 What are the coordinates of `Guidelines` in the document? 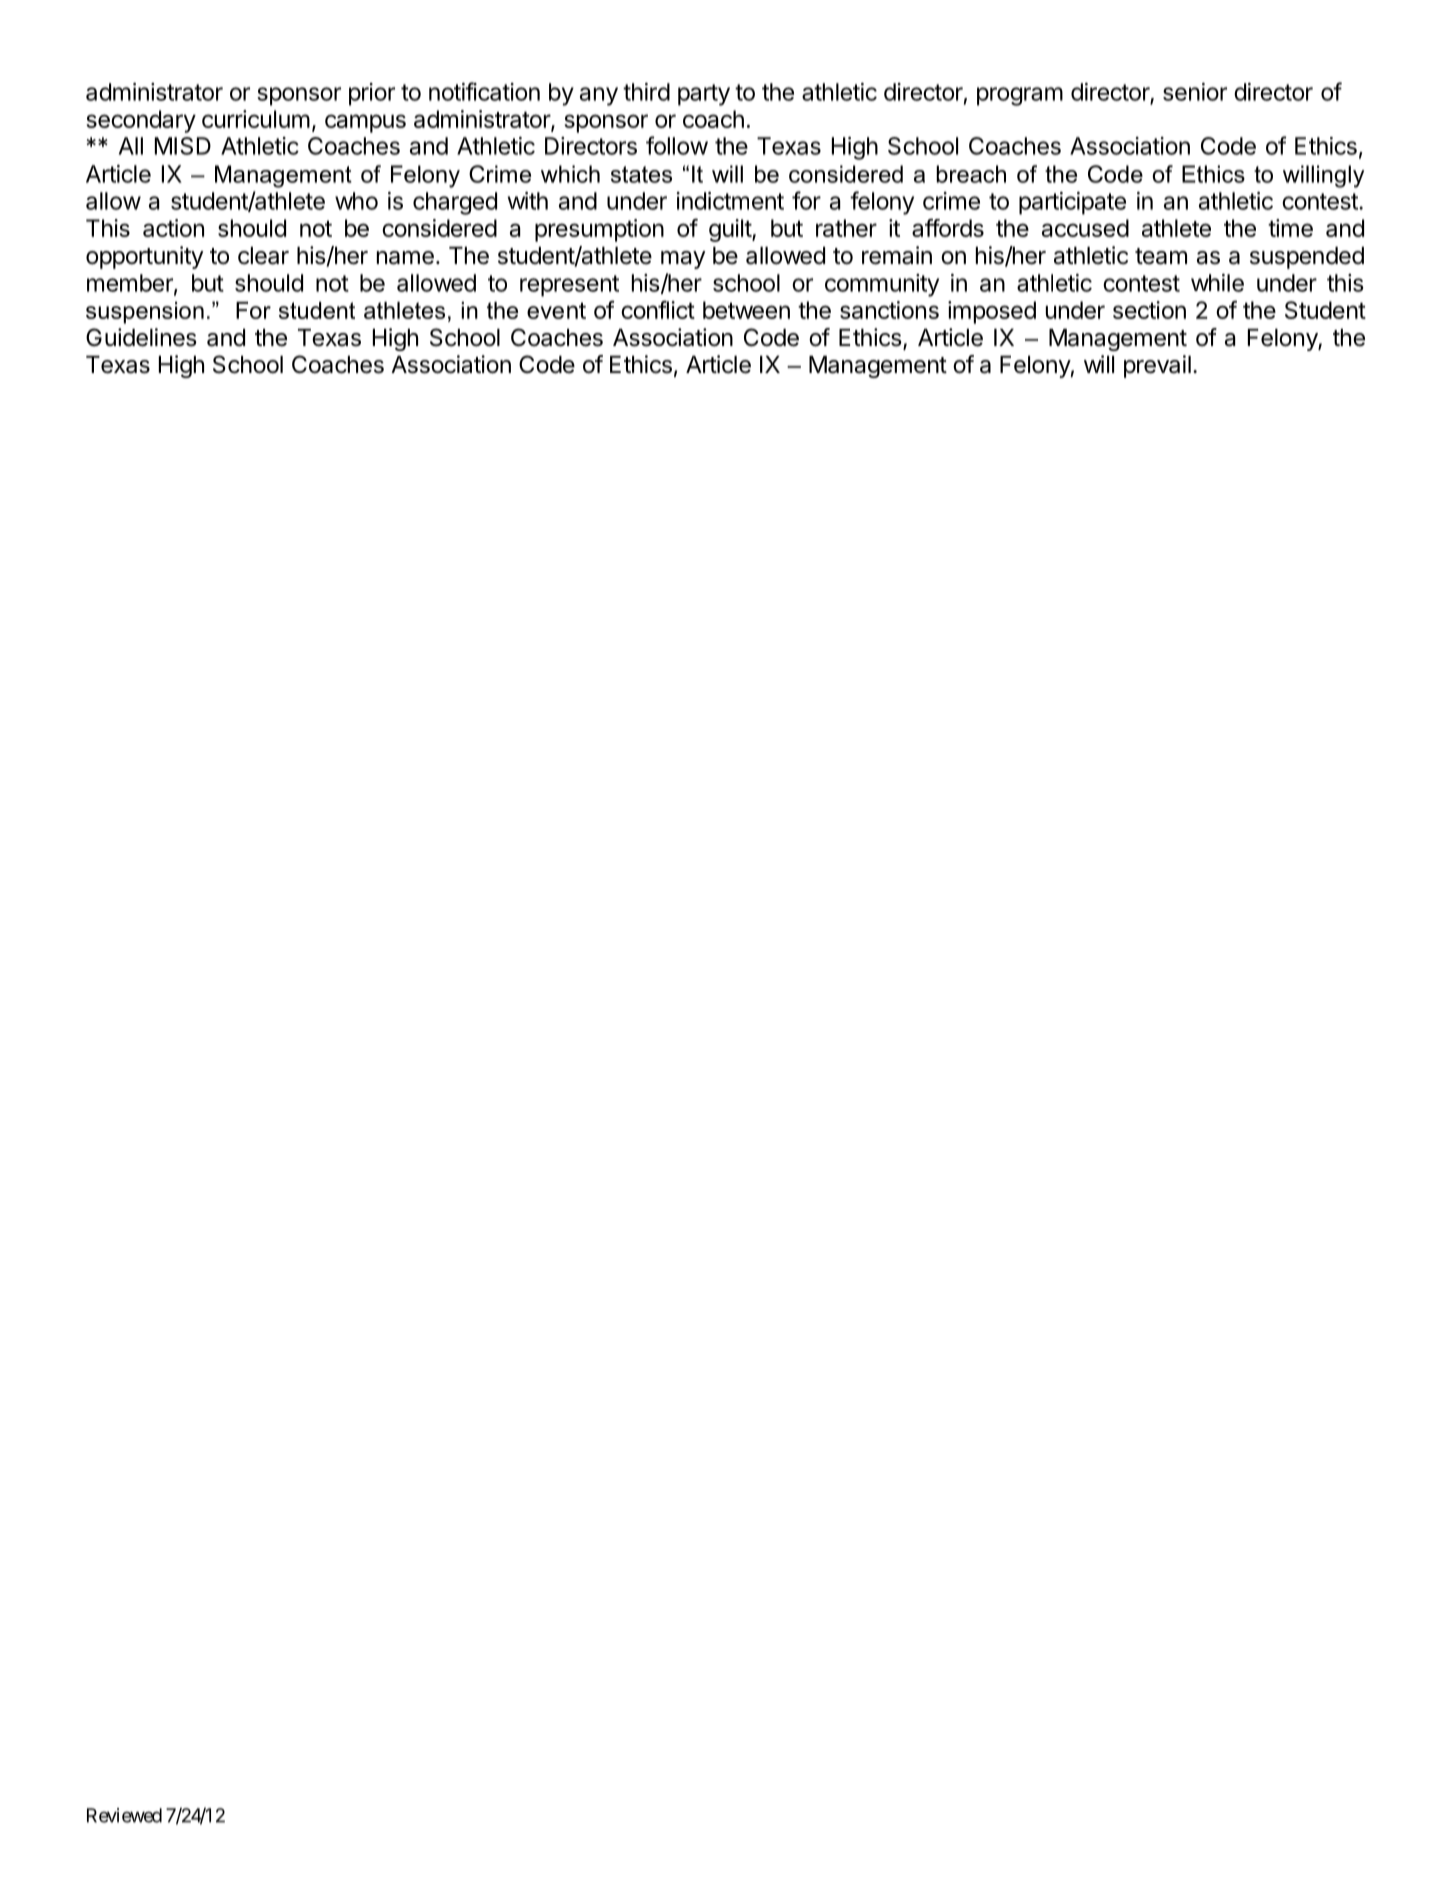 It's located at (141, 337).
